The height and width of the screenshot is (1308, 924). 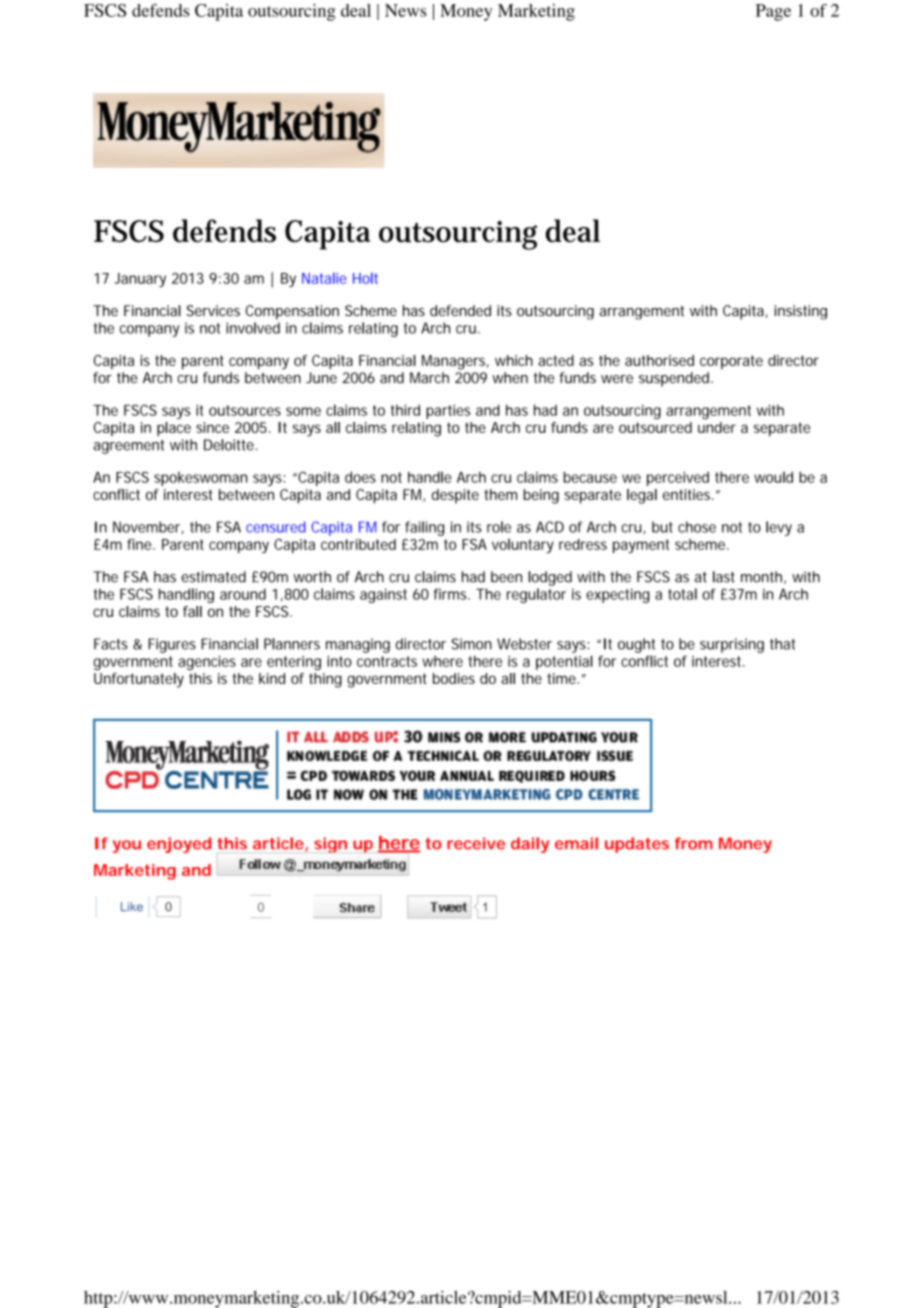 What do you see at coordinates (430, 477) in the screenshot?
I see `handle` at bounding box center [430, 477].
